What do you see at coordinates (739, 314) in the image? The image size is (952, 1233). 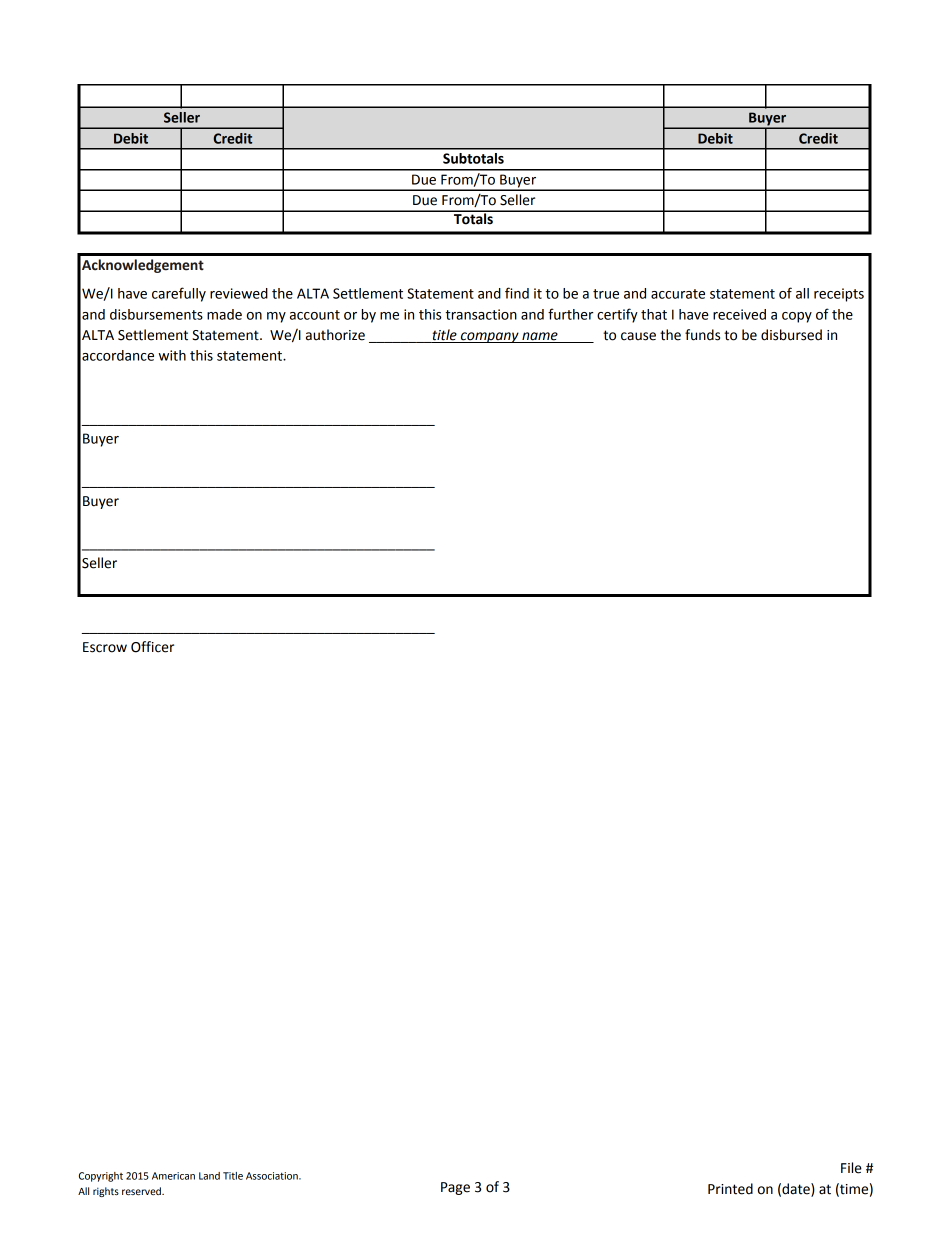 I see `received` at bounding box center [739, 314].
